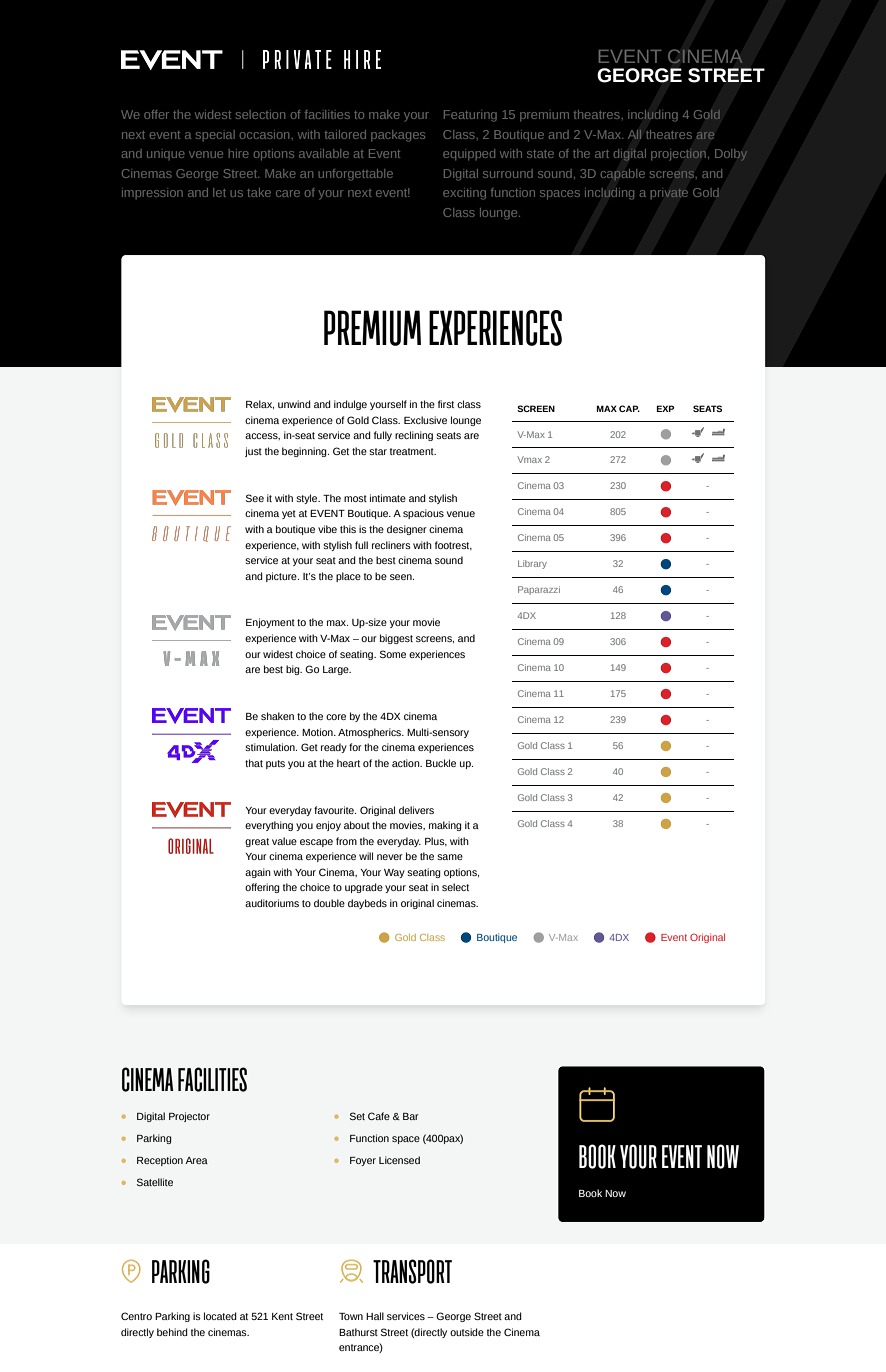  Describe the element at coordinates (467, 1332) in the screenshot. I see `outside` at that location.
